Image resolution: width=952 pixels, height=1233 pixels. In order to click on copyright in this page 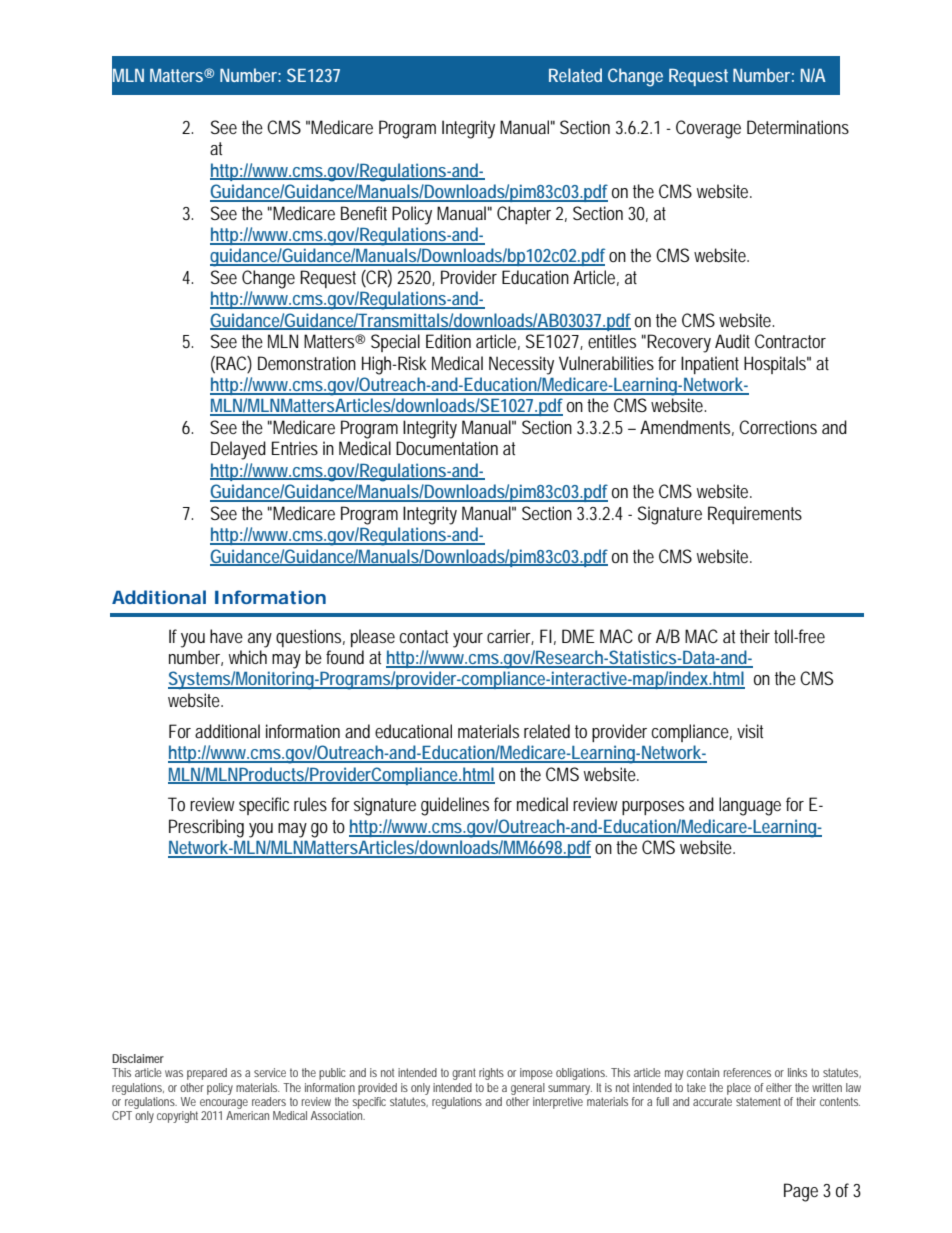, I will do `click(179, 1117)`.
